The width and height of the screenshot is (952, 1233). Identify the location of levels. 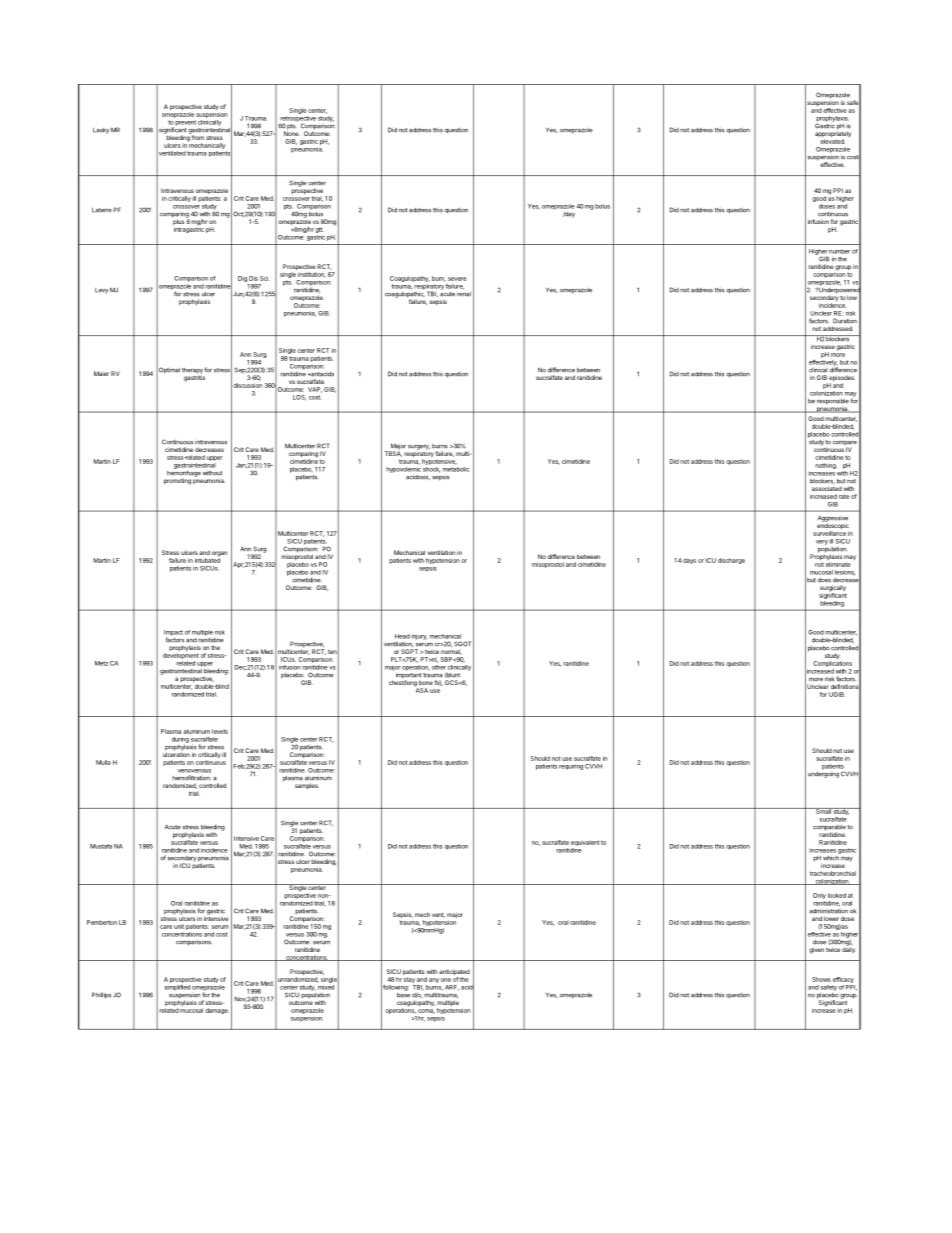
(220, 731).
